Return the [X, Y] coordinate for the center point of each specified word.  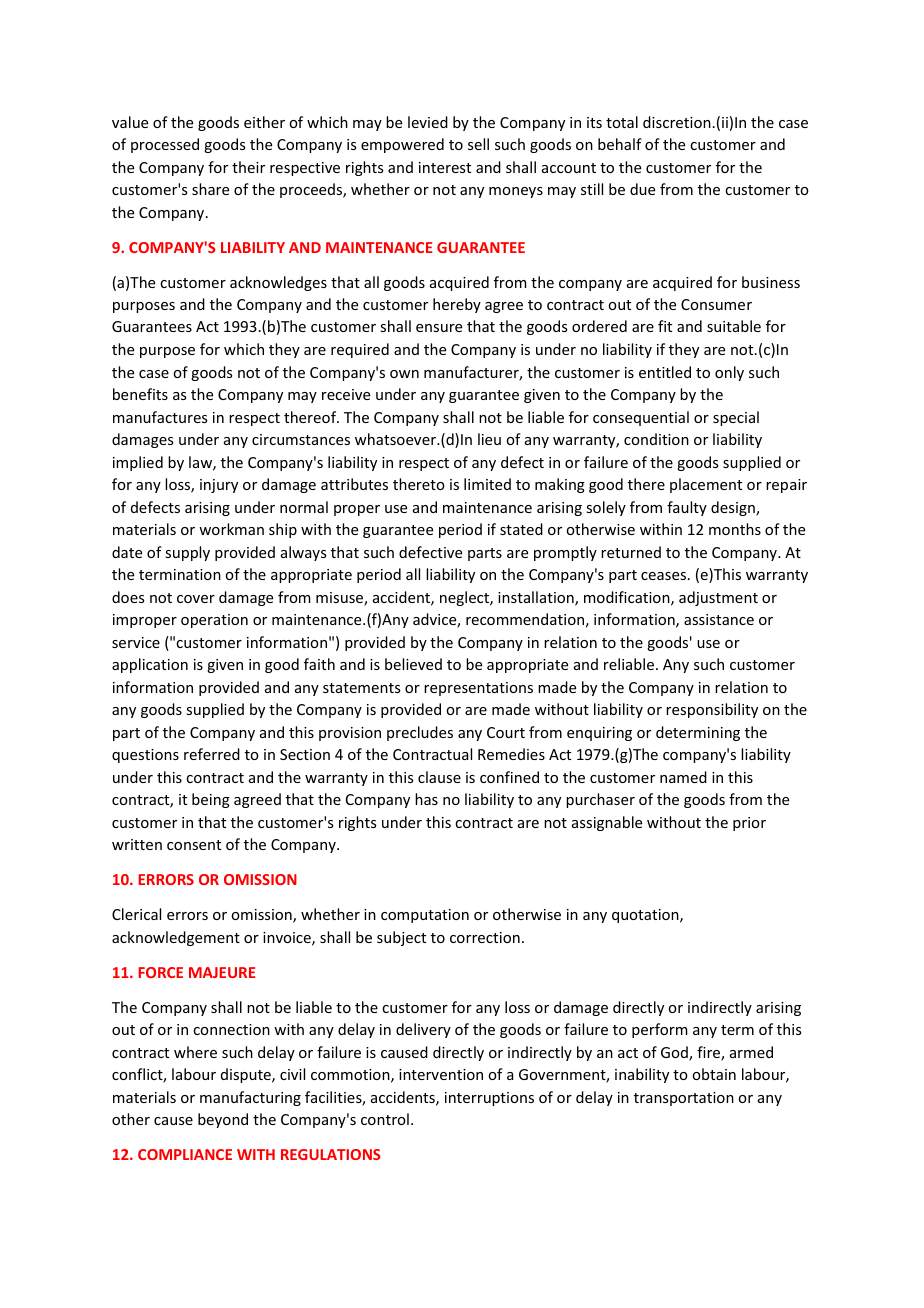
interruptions [489, 1099]
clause [439, 777]
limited [487, 484]
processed [165, 145]
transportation [684, 1099]
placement [706, 485]
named [683, 777]
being [211, 800]
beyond [223, 1120]
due [642, 189]
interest [445, 167]
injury [219, 486]
